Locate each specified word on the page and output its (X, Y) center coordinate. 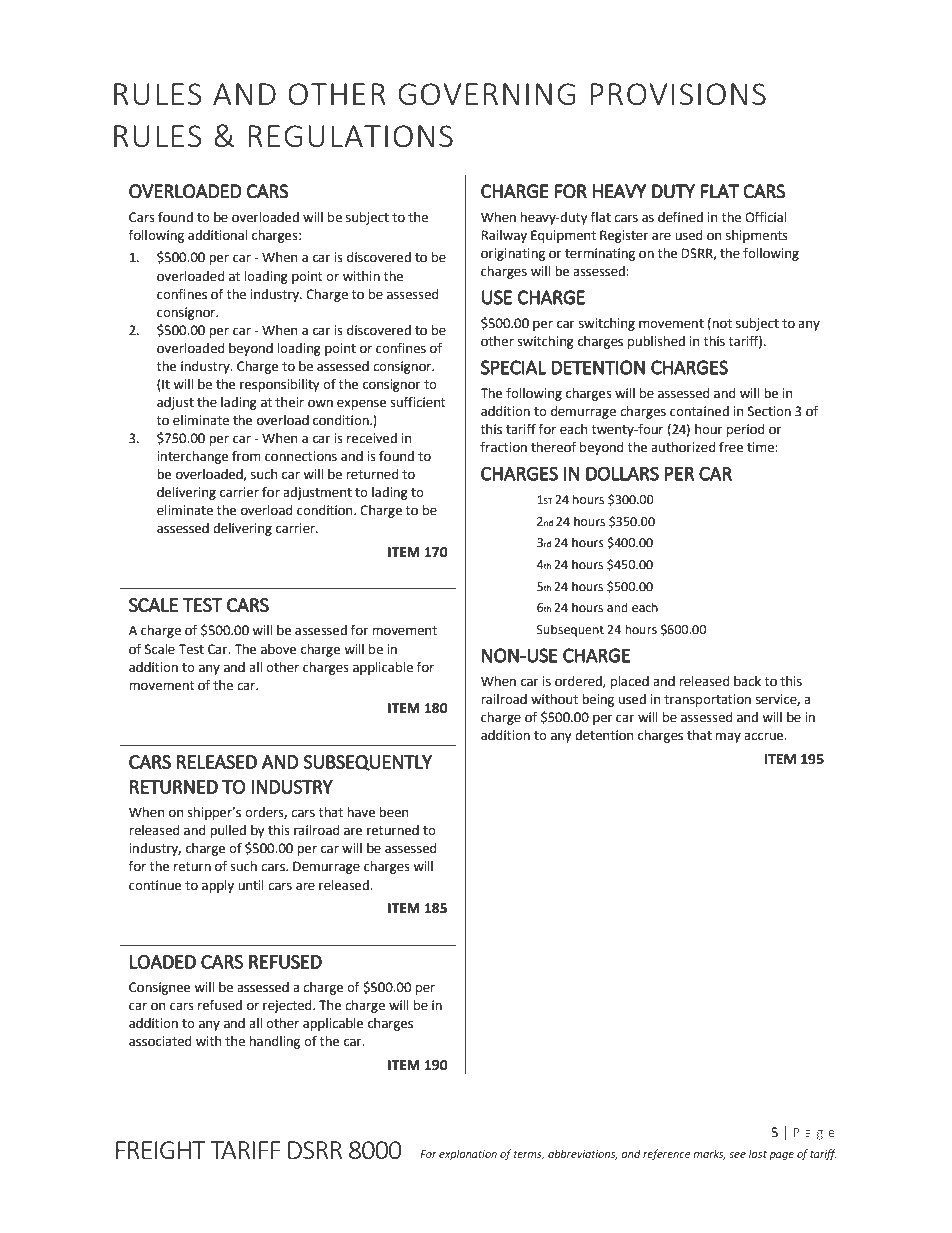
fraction (503, 447)
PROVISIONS (678, 94)
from (246, 456)
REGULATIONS (350, 136)
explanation (468, 1154)
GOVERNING (486, 94)
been (394, 812)
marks (709, 1154)
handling (275, 1042)
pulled (228, 831)
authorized (683, 447)
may (728, 737)
